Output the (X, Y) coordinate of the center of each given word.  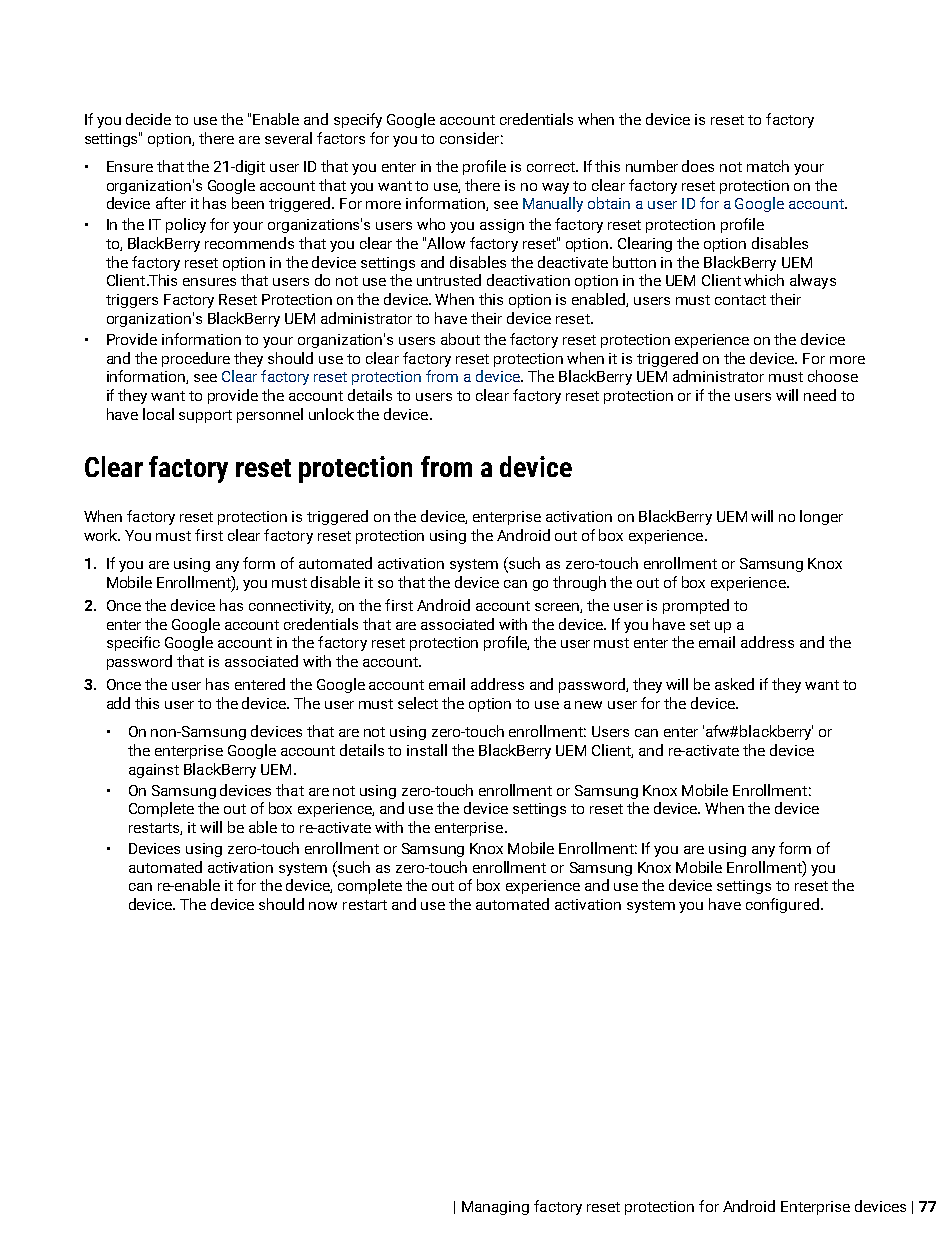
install (427, 750)
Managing (495, 1208)
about (460, 339)
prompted (696, 606)
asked (734, 684)
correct (552, 167)
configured (782, 905)
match (768, 166)
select (418, 703)
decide (148, 119)
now (323, 906)
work (102, 535)
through (579, 583)
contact (740, 300)
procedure (196, 359)
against (154, 771)
